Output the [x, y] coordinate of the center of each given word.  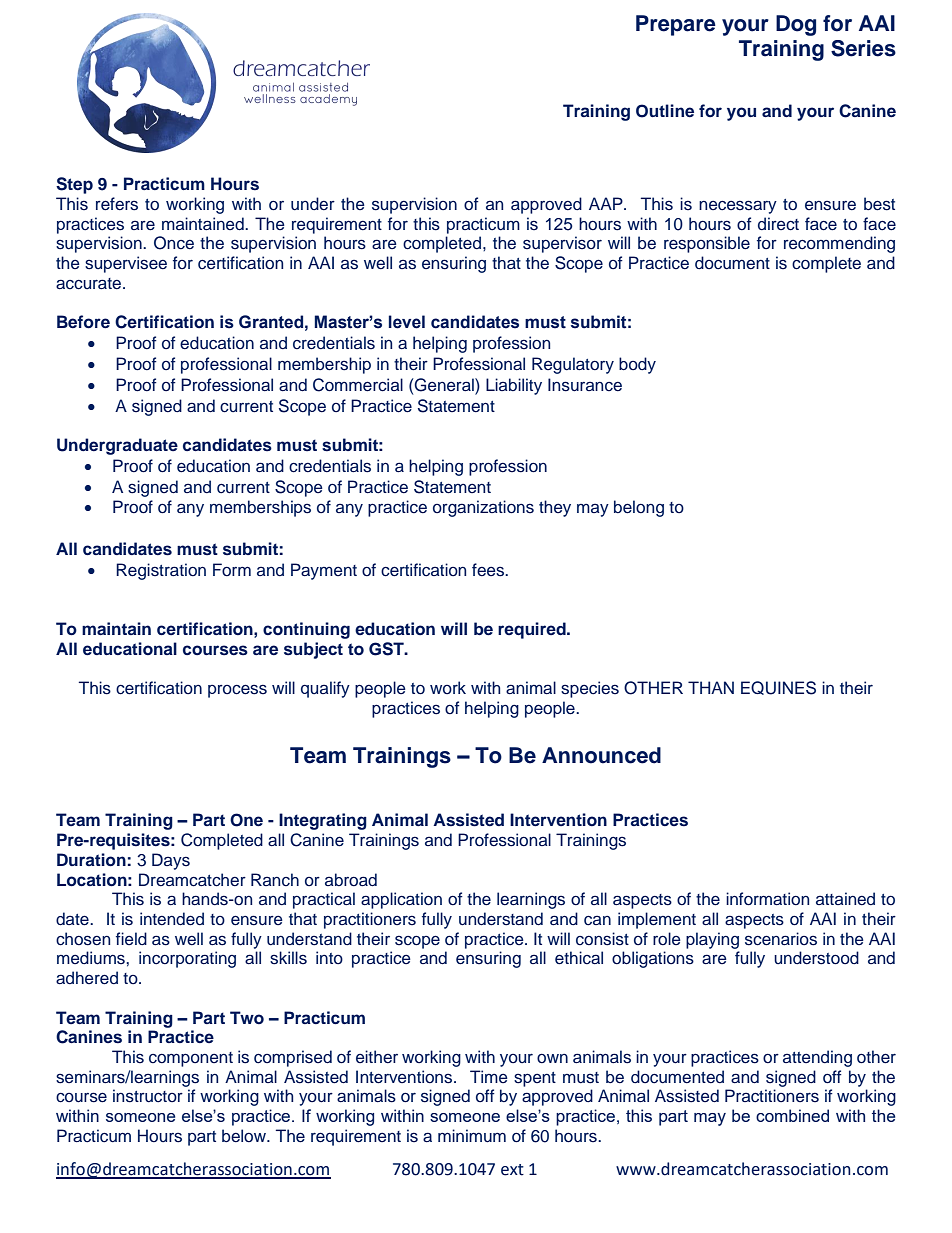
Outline [665, 111]
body [637, 365]
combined [792, 1115]
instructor [148, 1096]
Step [74, 185]
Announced [601, 755]
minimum [472, 1136]
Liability [514, 386]
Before [83, 322]
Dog [796, 25]
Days [171, 861]
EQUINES [778, 688]
